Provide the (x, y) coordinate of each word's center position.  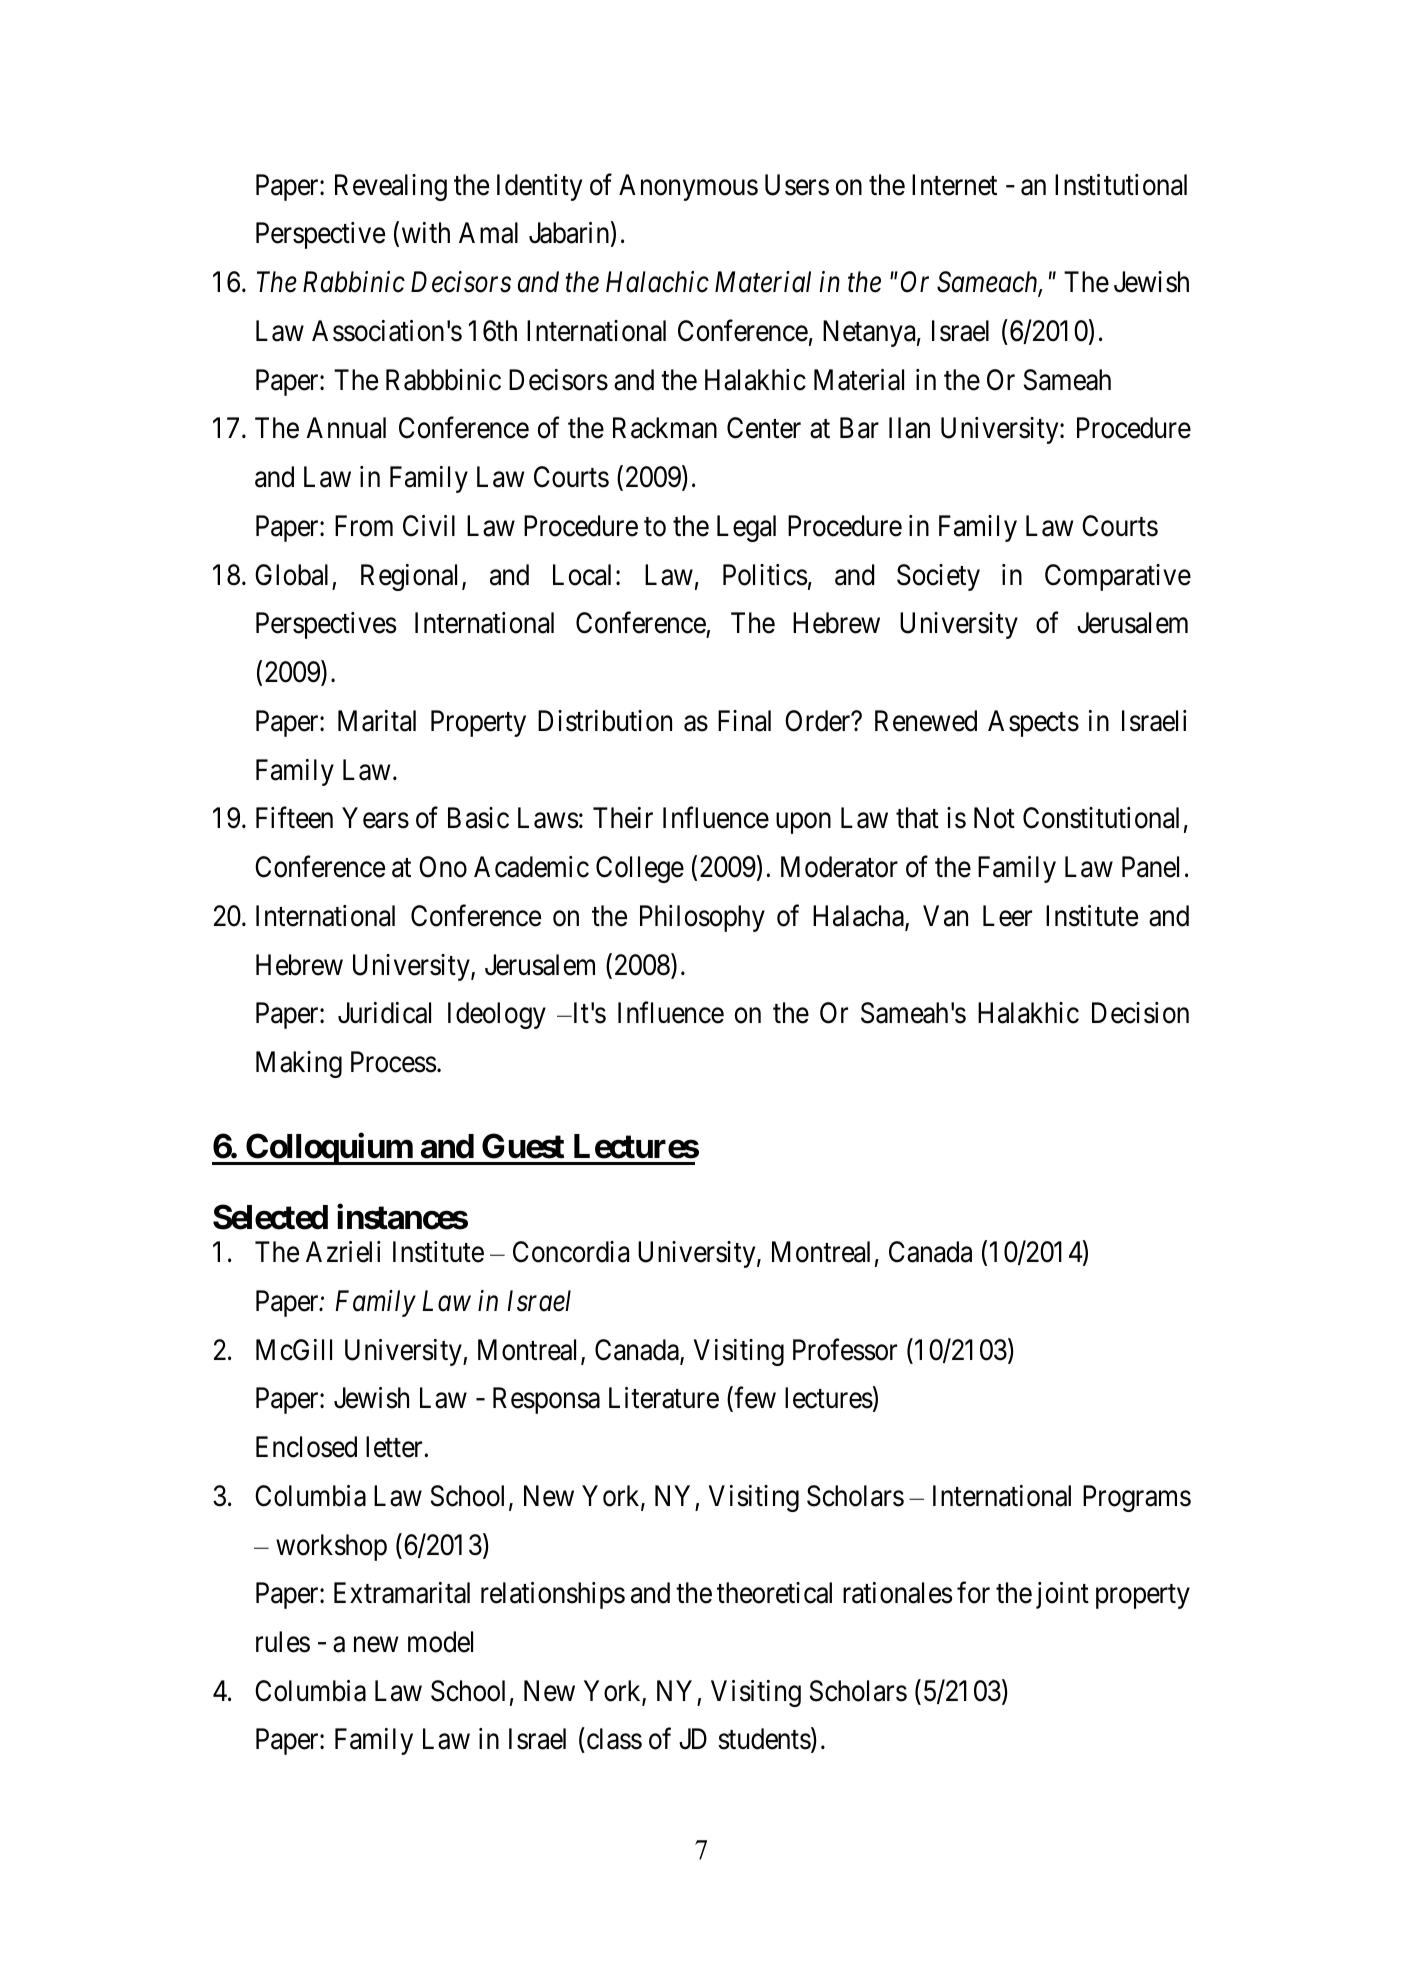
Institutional (1121, 185)
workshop (331, 1547)
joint (1062, 1595)
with (426, 232)
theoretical (774, 1593)
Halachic (657, 282)
